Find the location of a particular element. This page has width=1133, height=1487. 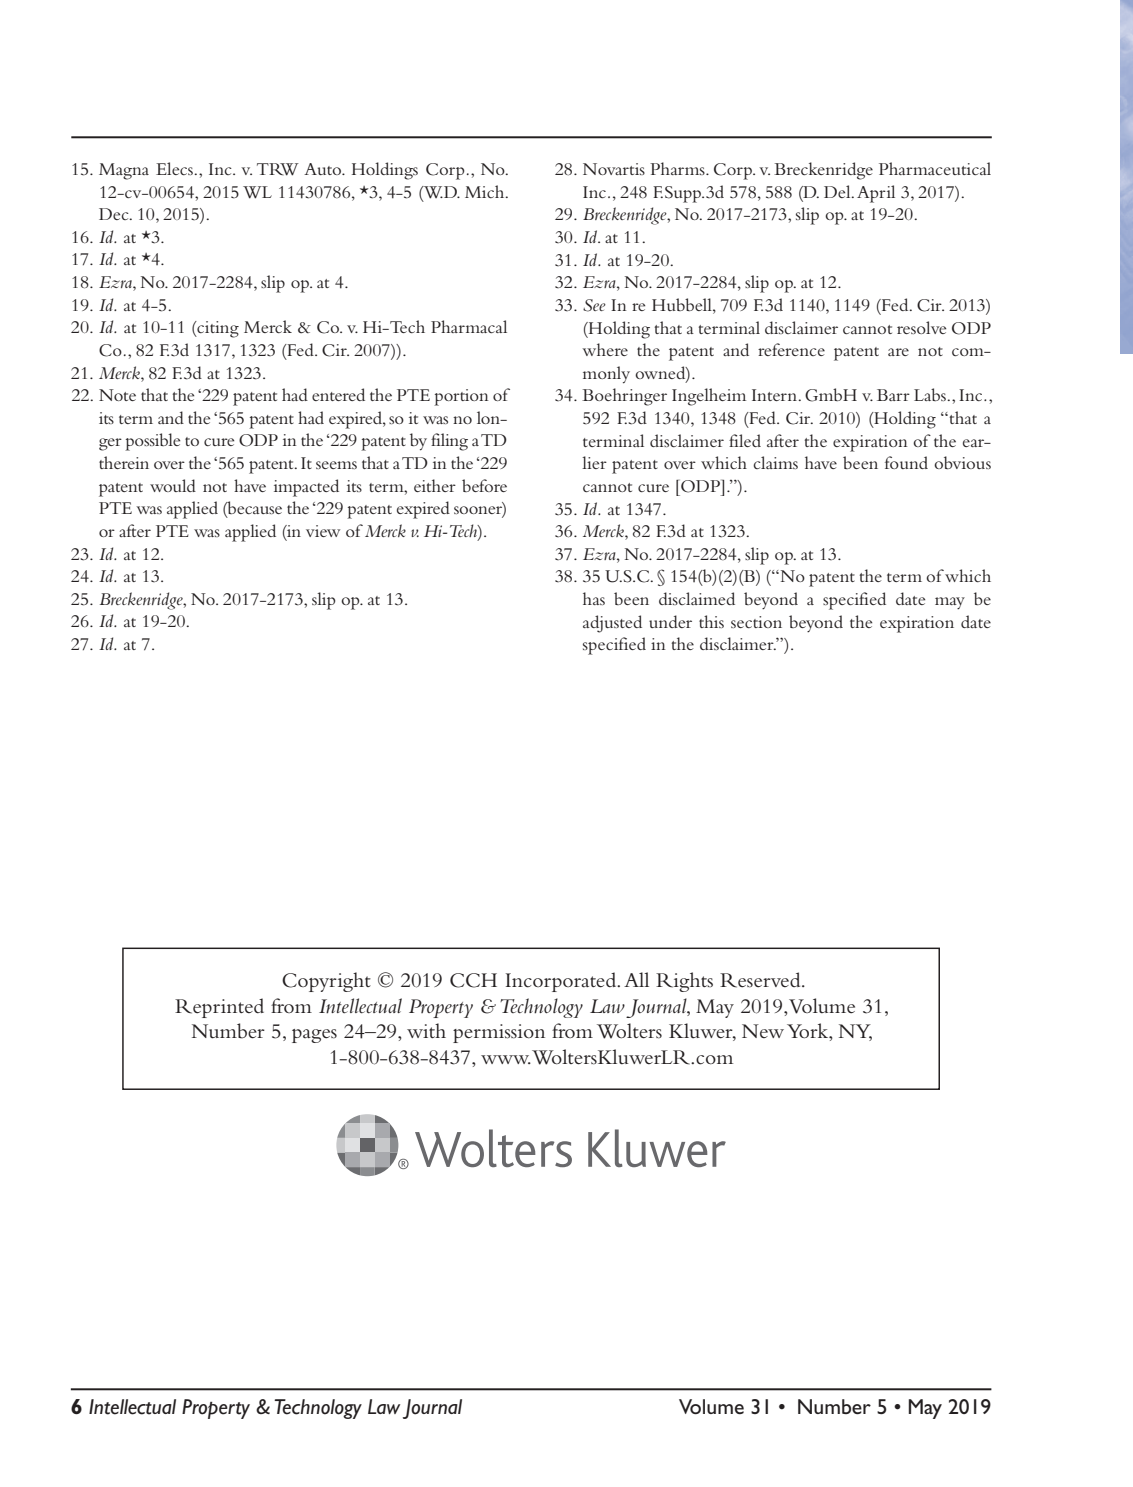

April is located at coordinates (876, 194).
